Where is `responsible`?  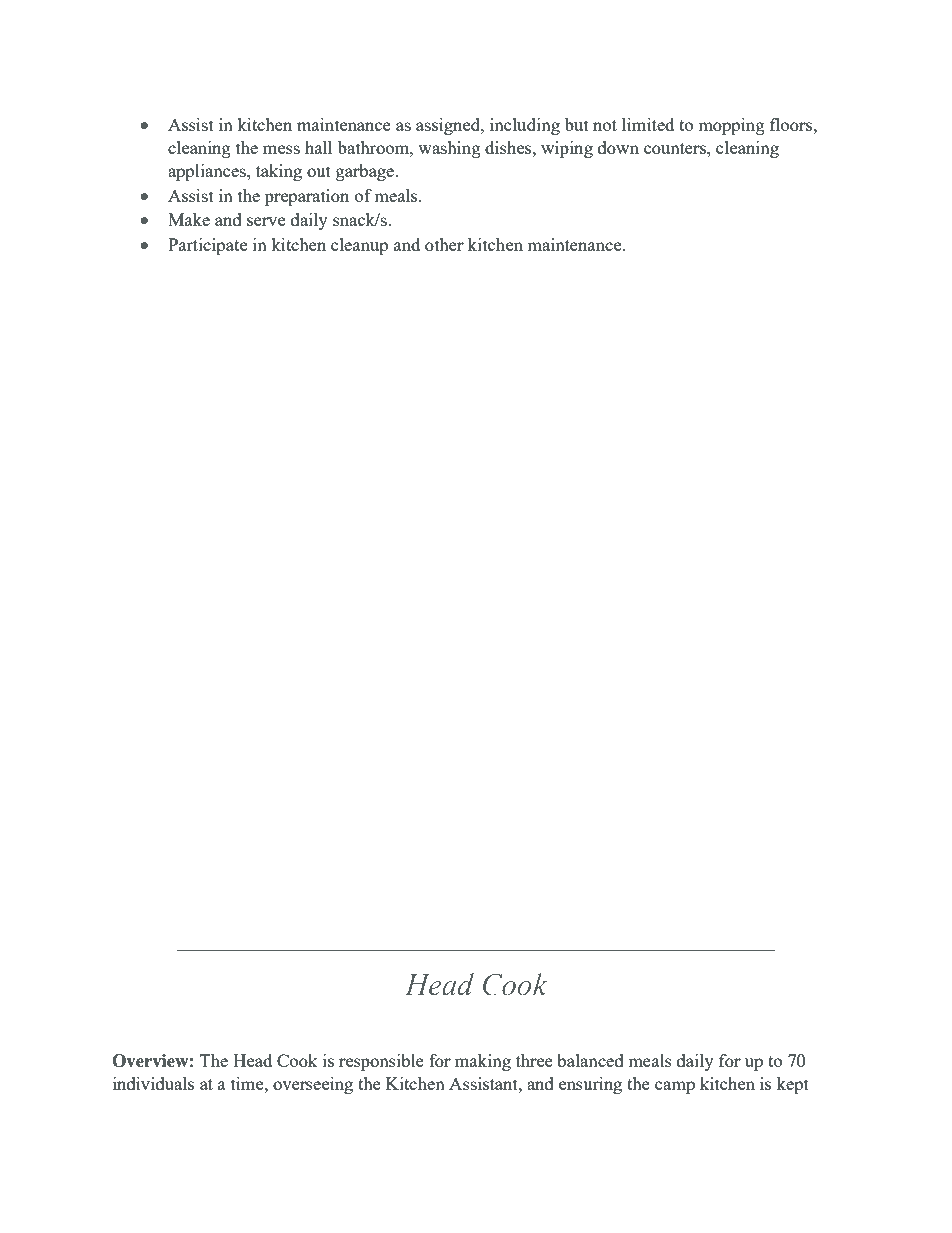 responsible is located at coordinates (381, 1062).
